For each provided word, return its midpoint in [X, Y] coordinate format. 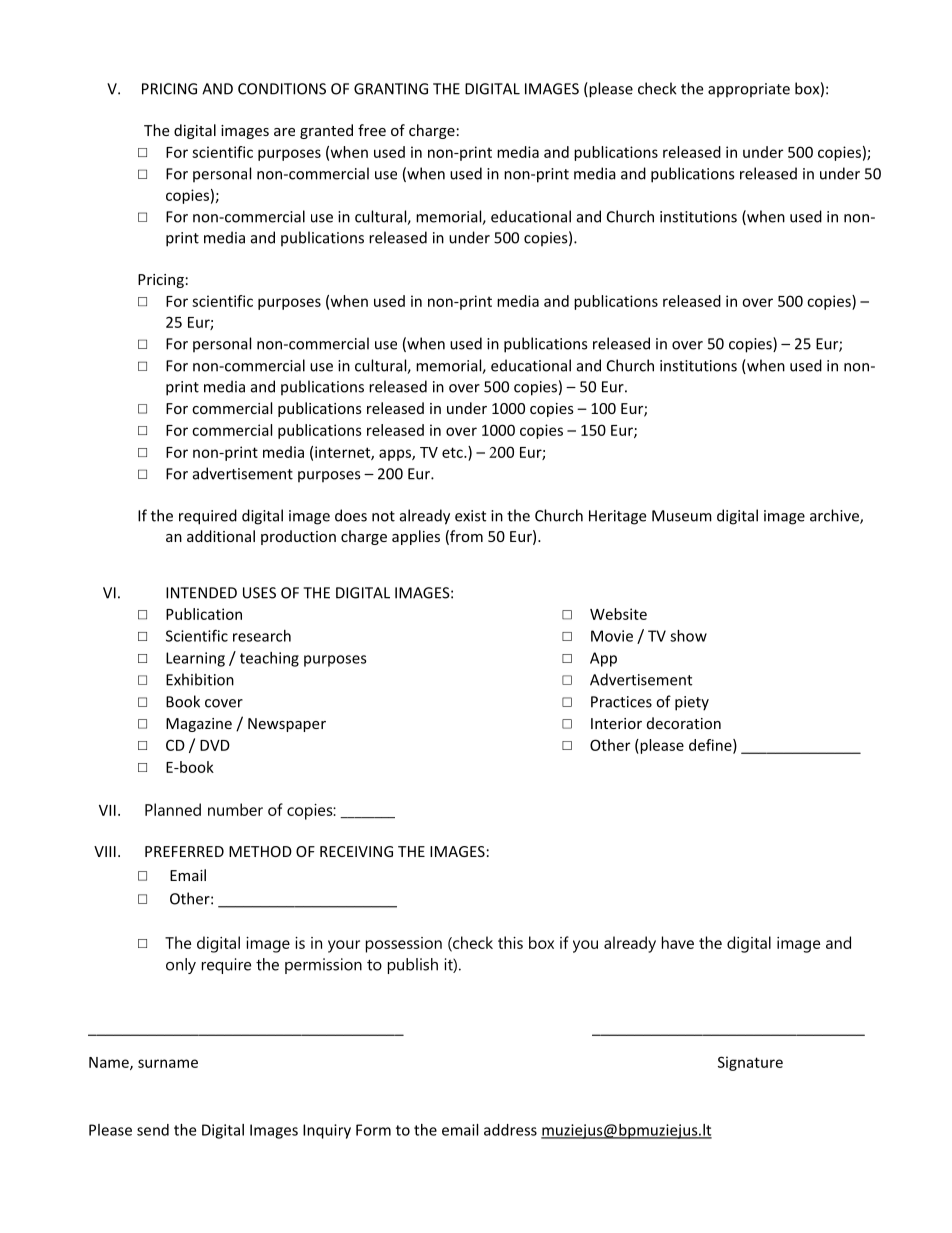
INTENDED [201, 593]
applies [416, 537]
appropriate [749, 90]
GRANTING [391, 89]
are [284, 132]
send [153, 1130]
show [688, 636]
